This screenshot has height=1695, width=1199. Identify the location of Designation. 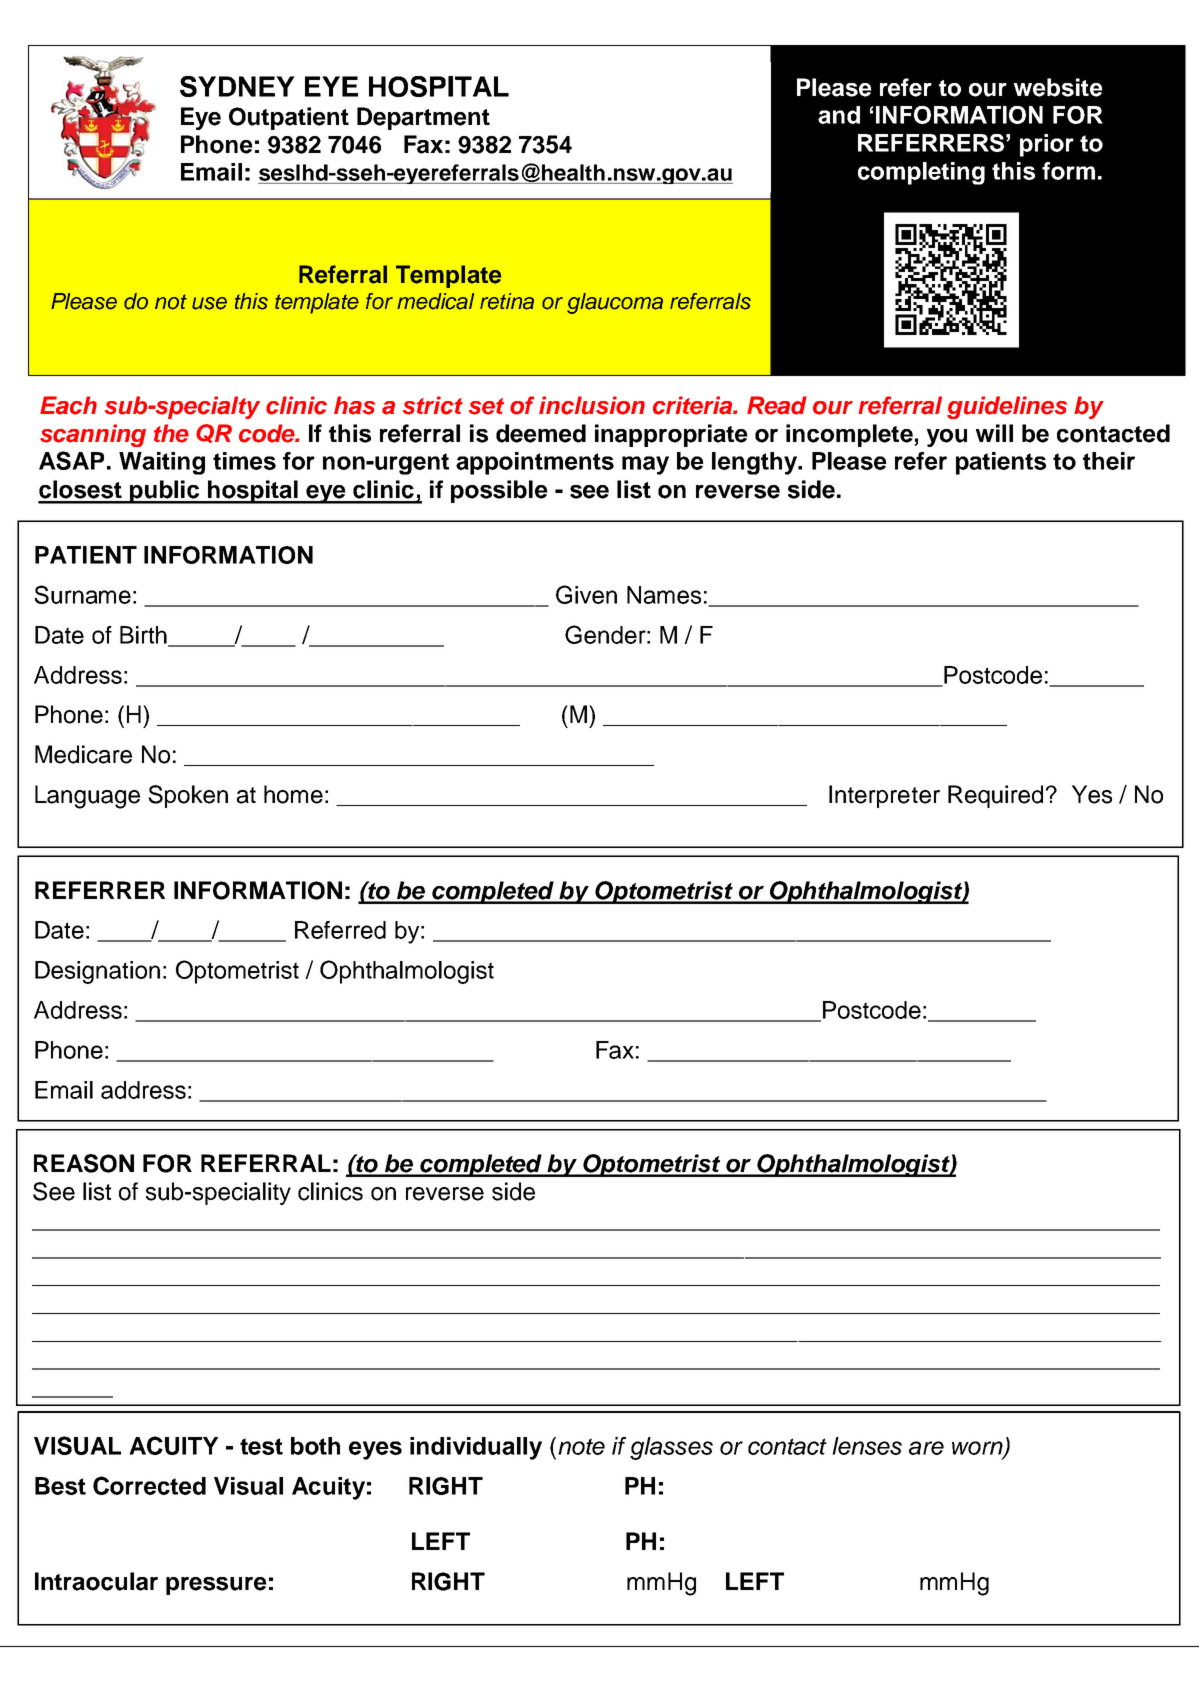
(97, 972).
